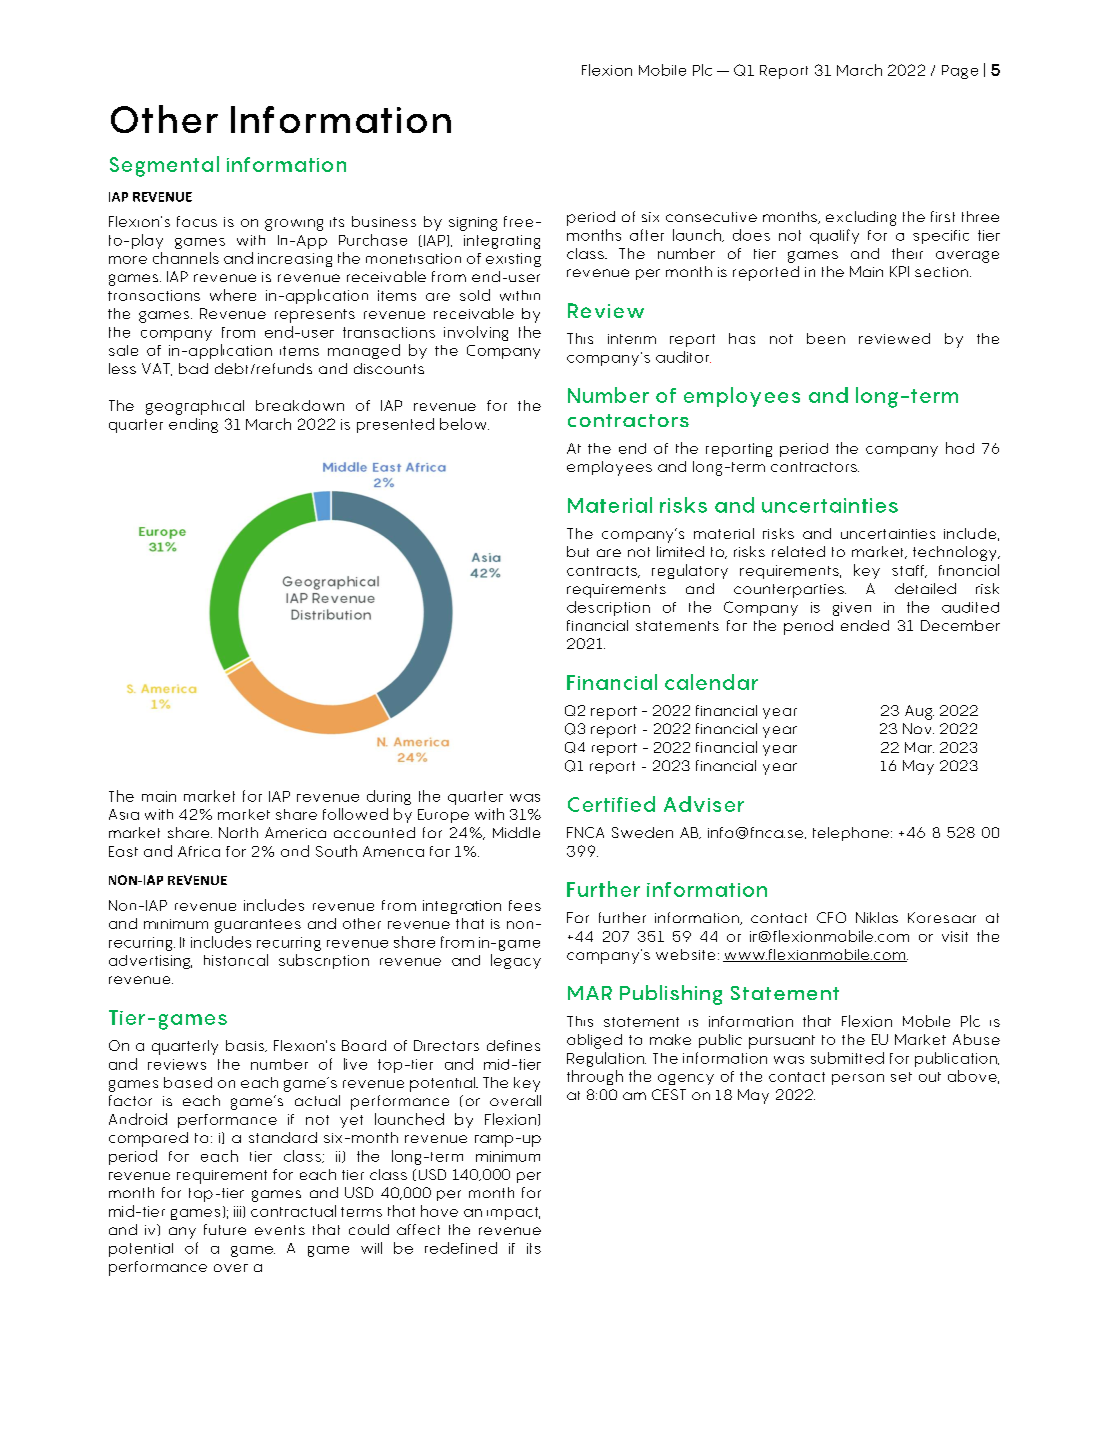 The height and width of the page is (1435, 1109). I want to click on iii, so click(237, 1211).
